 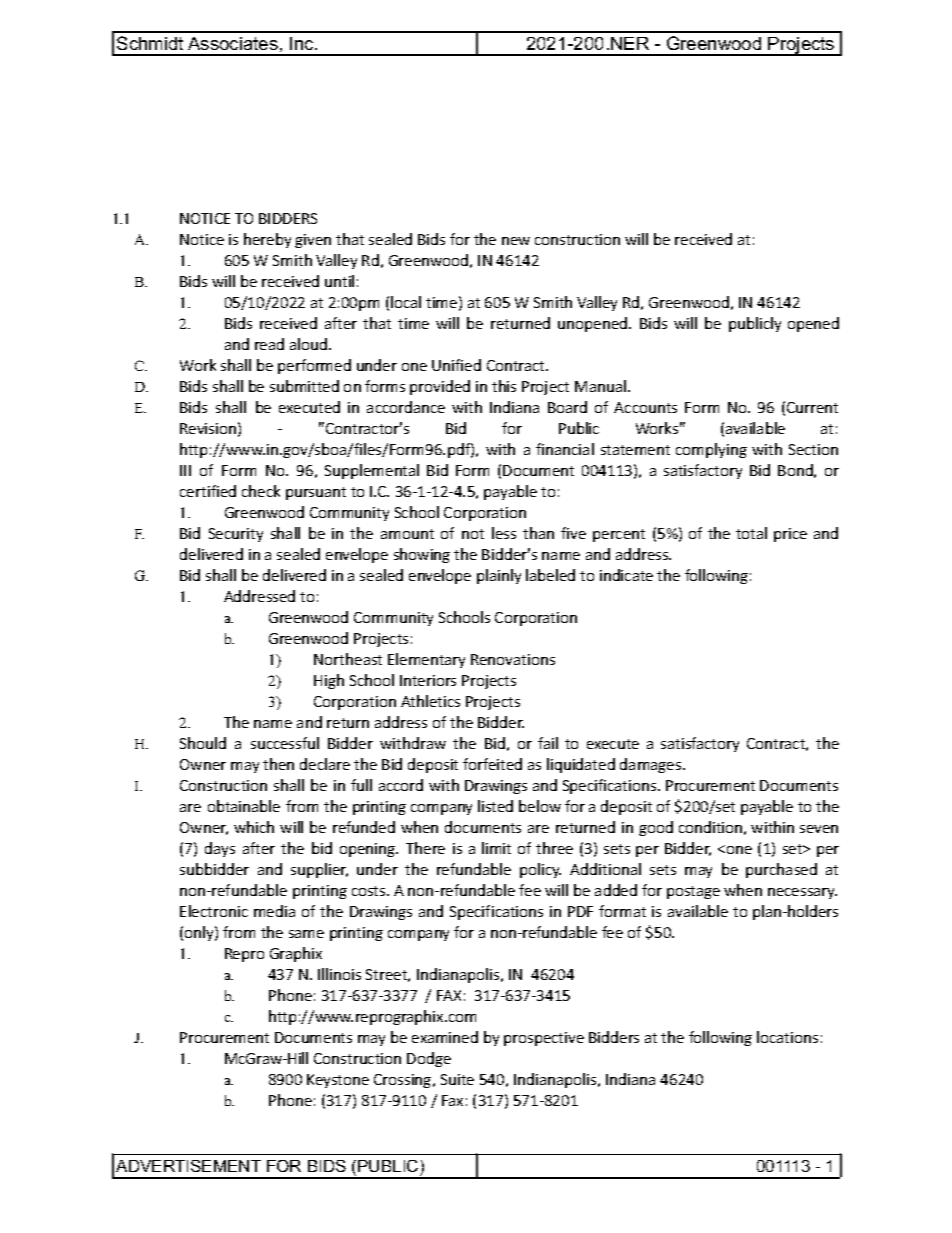 I want to click on policy, so click(x=540, y=870).
